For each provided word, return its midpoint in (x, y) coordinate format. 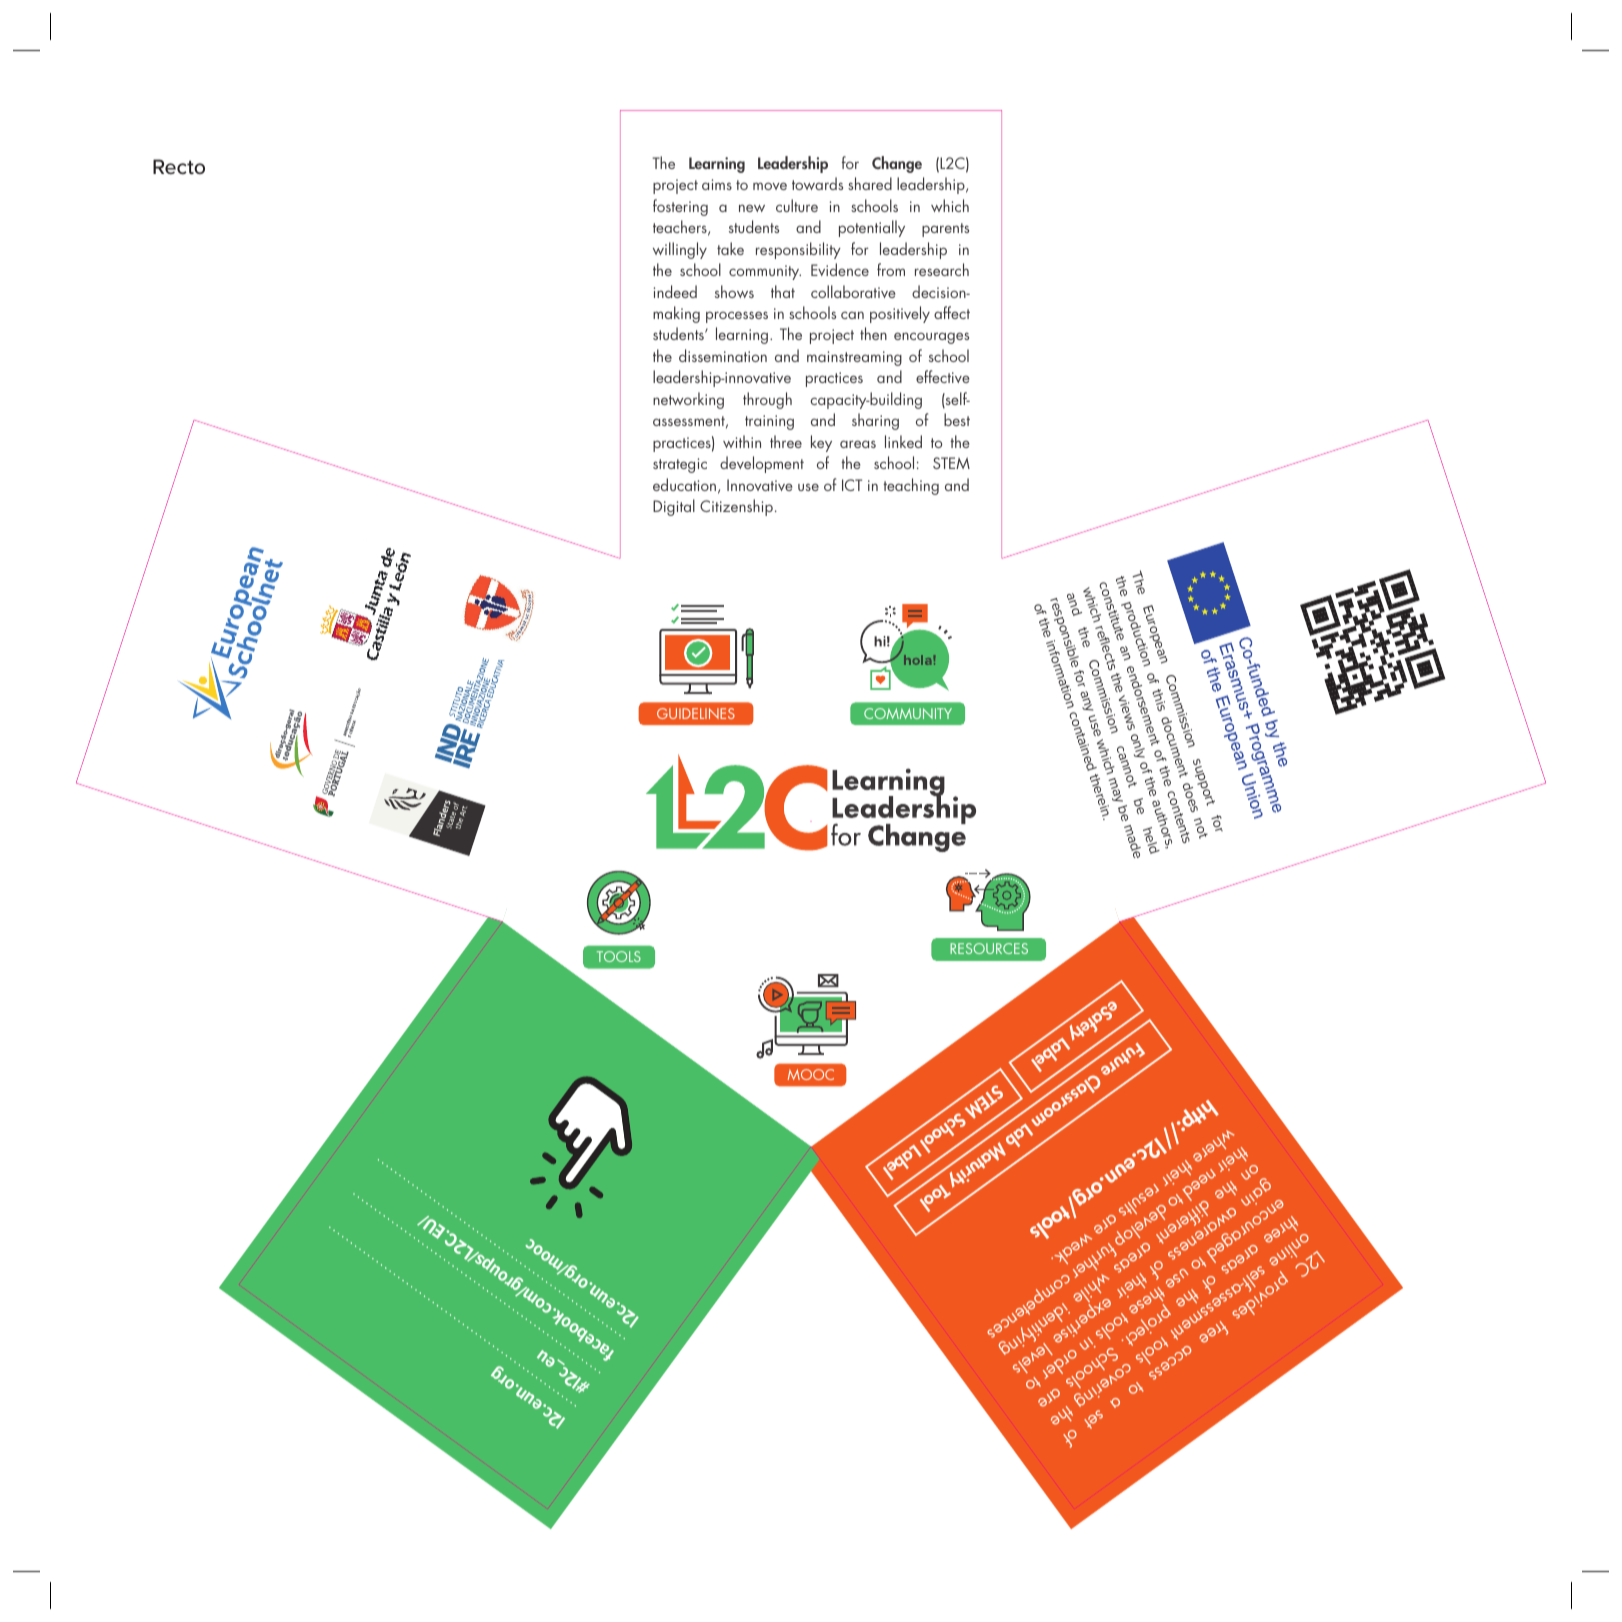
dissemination (723, 355)
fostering (680, 207)
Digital (674, 507)
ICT (852, 485)
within (742, 441)
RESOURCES (989, 948)
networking (688, 400)
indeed (675, 291)
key (821, 443)
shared (870, 183)
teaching (911, 486)
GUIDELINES (696, 713)
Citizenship (736, 507)
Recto (179, 166)
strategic (680, 465)
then (873, 333)
